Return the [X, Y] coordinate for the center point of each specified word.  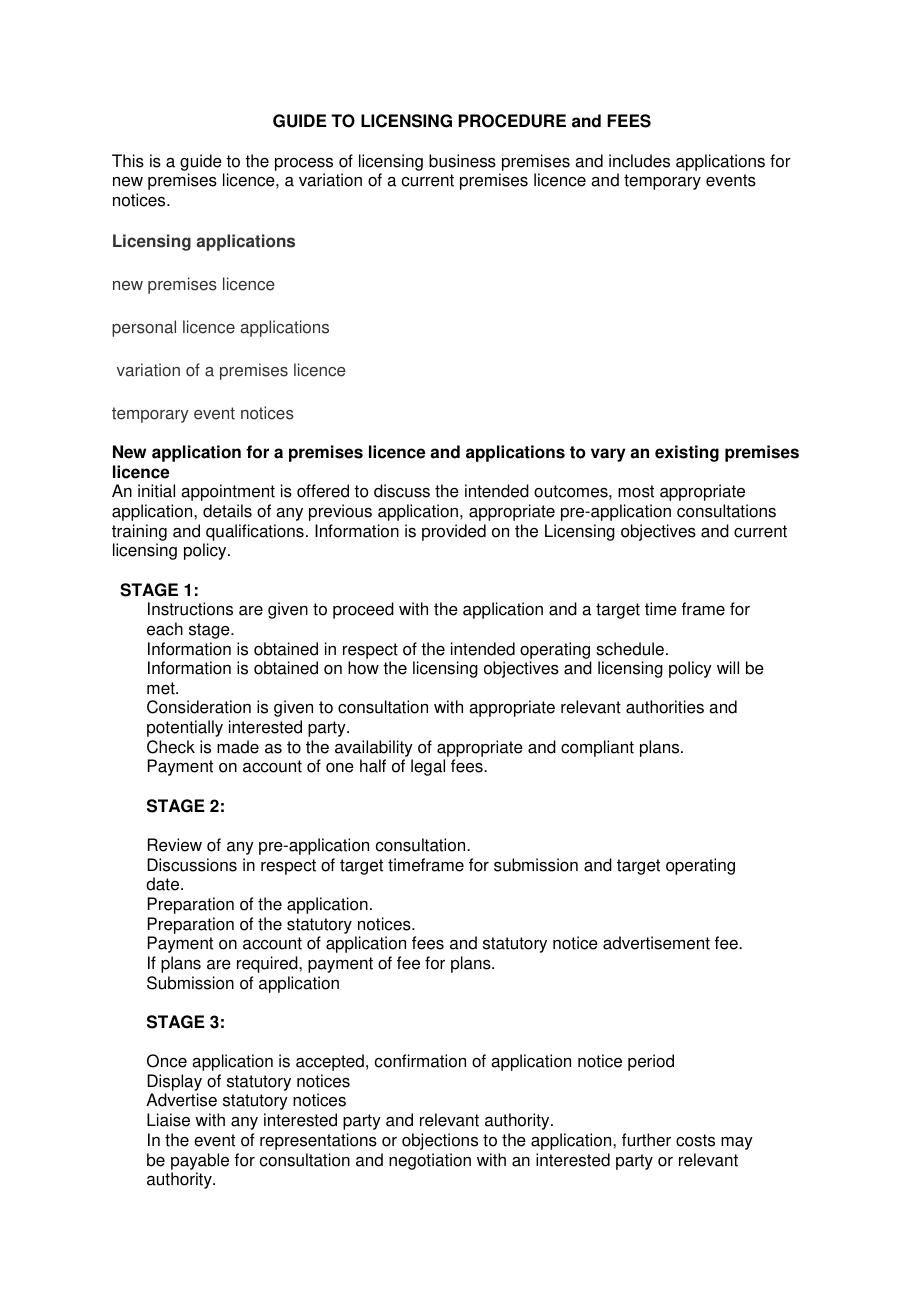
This [128, 161]
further [646, 1140]
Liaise [168, 1120]
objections [440, 1141]
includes [639, 161]
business [462, 161]
